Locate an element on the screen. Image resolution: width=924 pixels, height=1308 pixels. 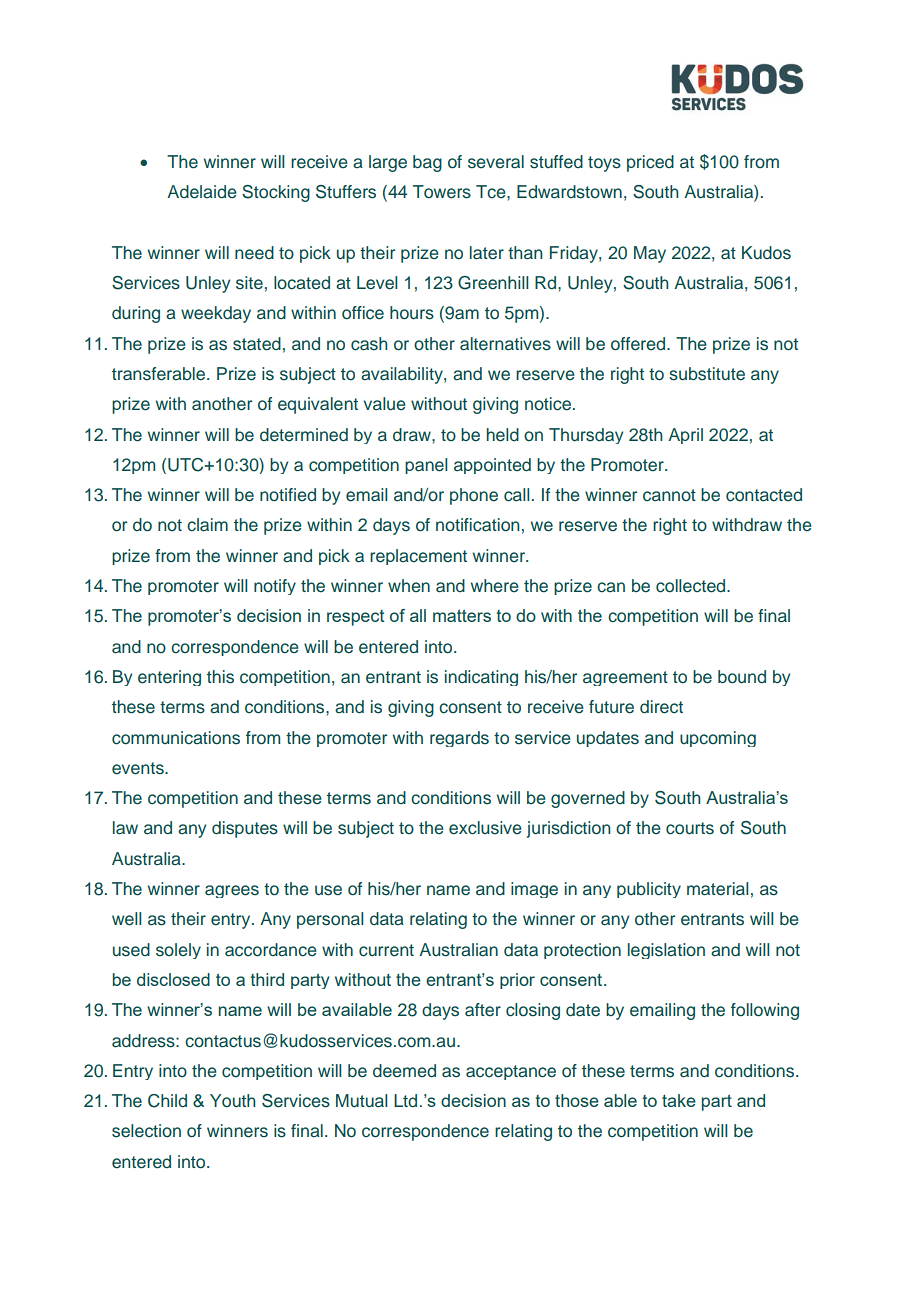
take is located at coordinates (679, 1100).
